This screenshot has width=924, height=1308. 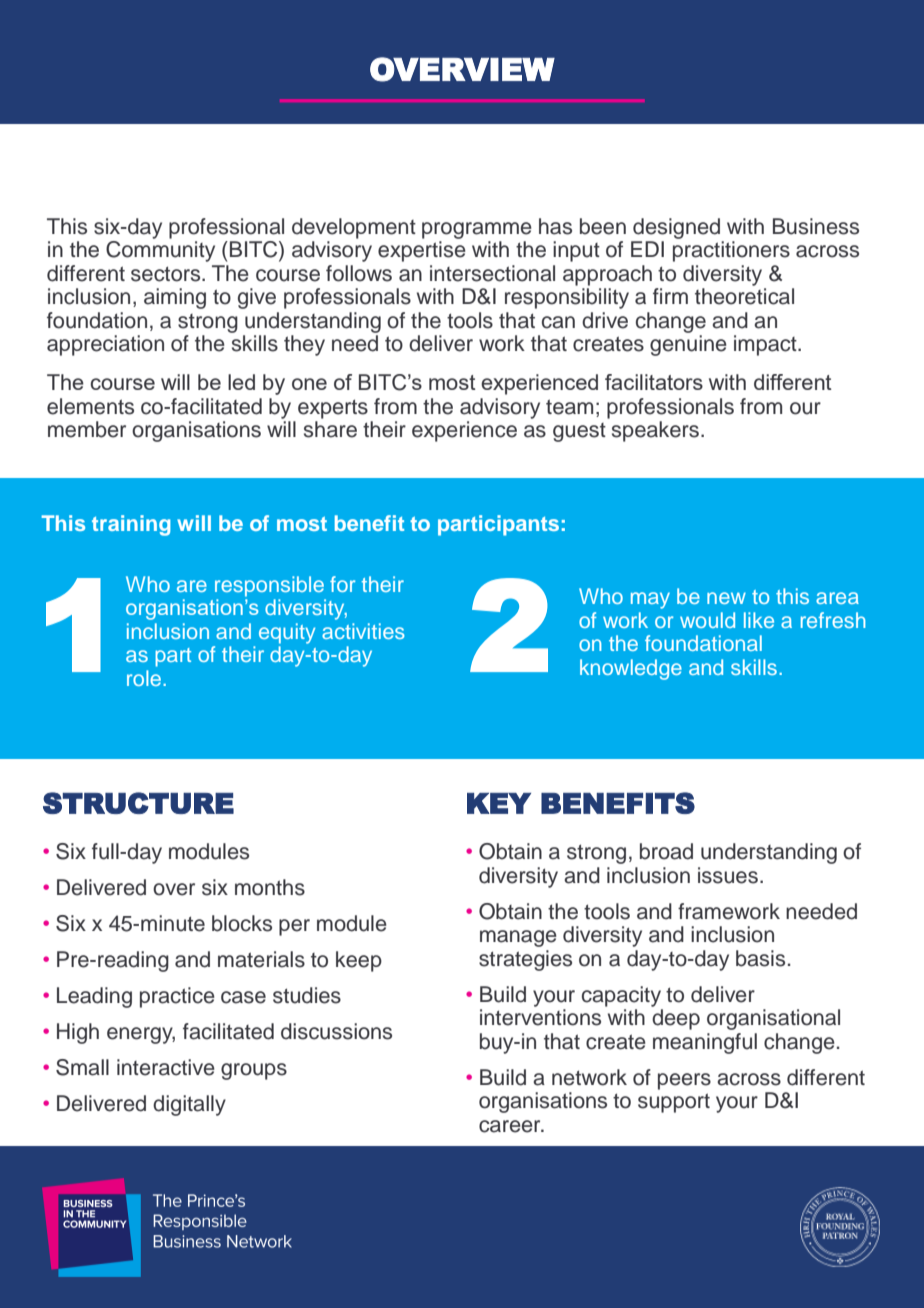 I want to click on KEY, so click(x=499, y=803).
